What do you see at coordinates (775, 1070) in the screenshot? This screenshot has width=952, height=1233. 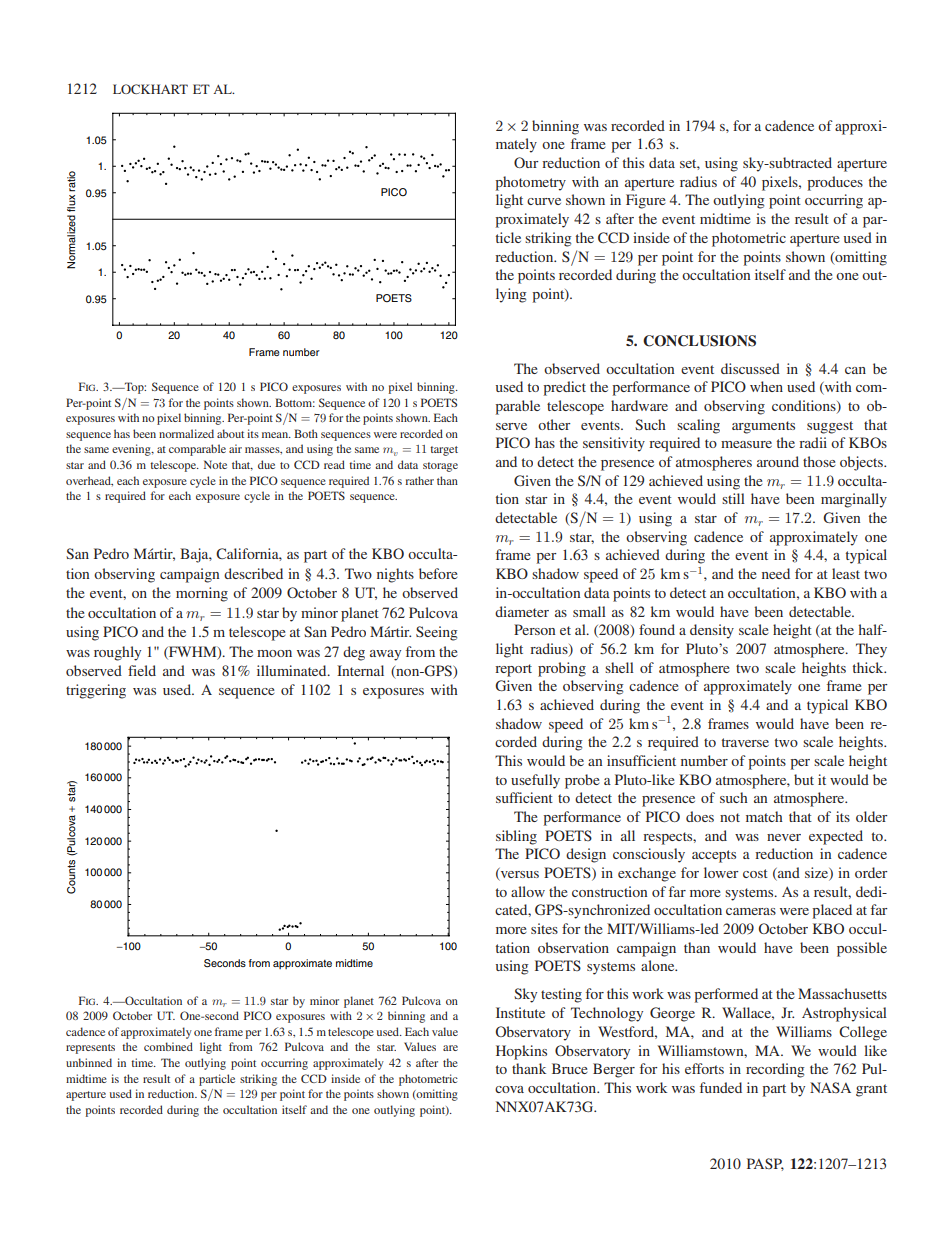 I see `recording` at bounding box center [775, 1070].
